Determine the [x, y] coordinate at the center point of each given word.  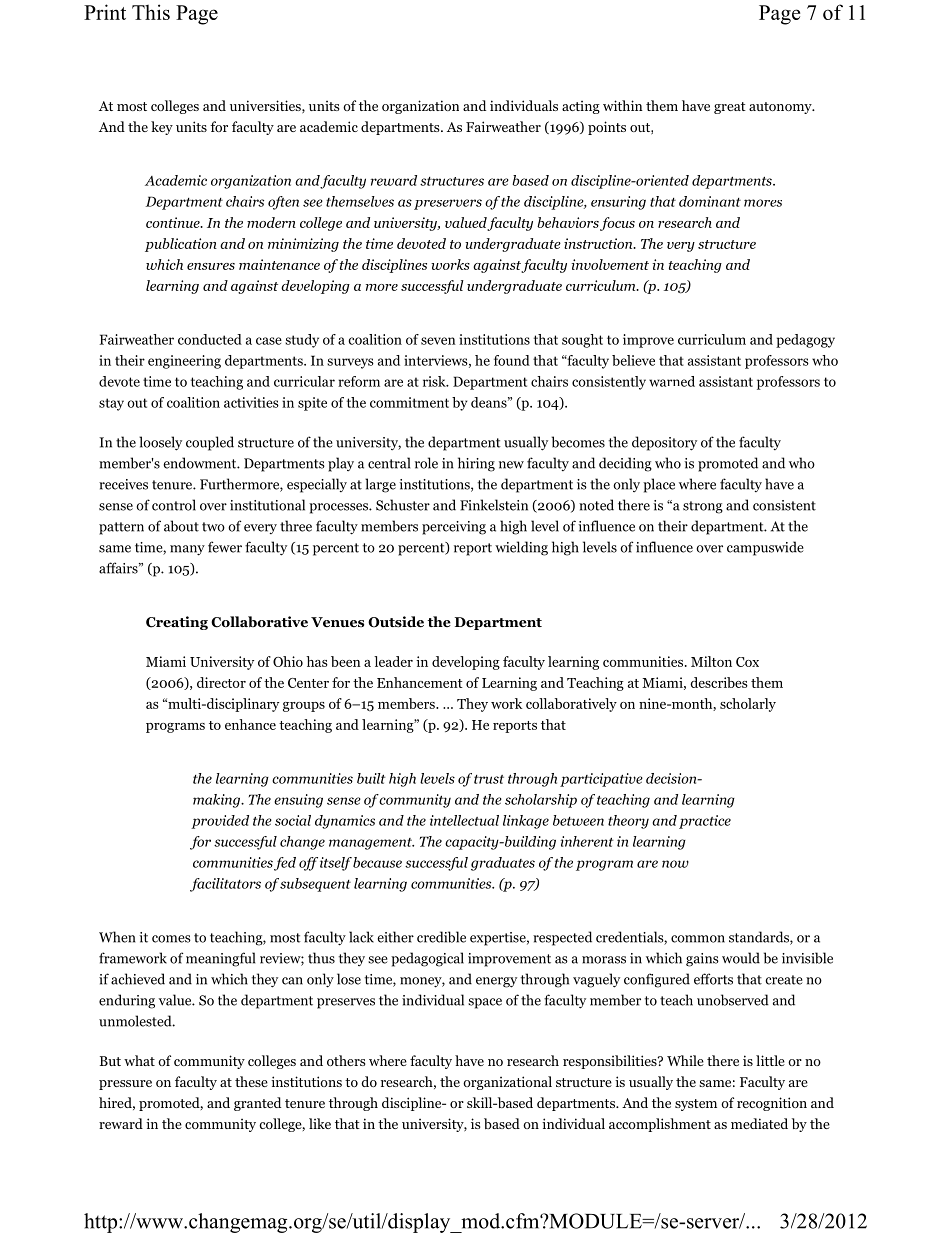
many [187, 550]
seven [438, 341]
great [730, 108]
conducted [210, 339]
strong [703, 507]
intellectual [464, 820]
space [485, 1003]
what [139, 1060]
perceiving [454, 528]
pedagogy [805, 341]
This [151, 12]
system [696, 1105]
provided [220, 822]
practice [705, 822]
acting [581, 107]
